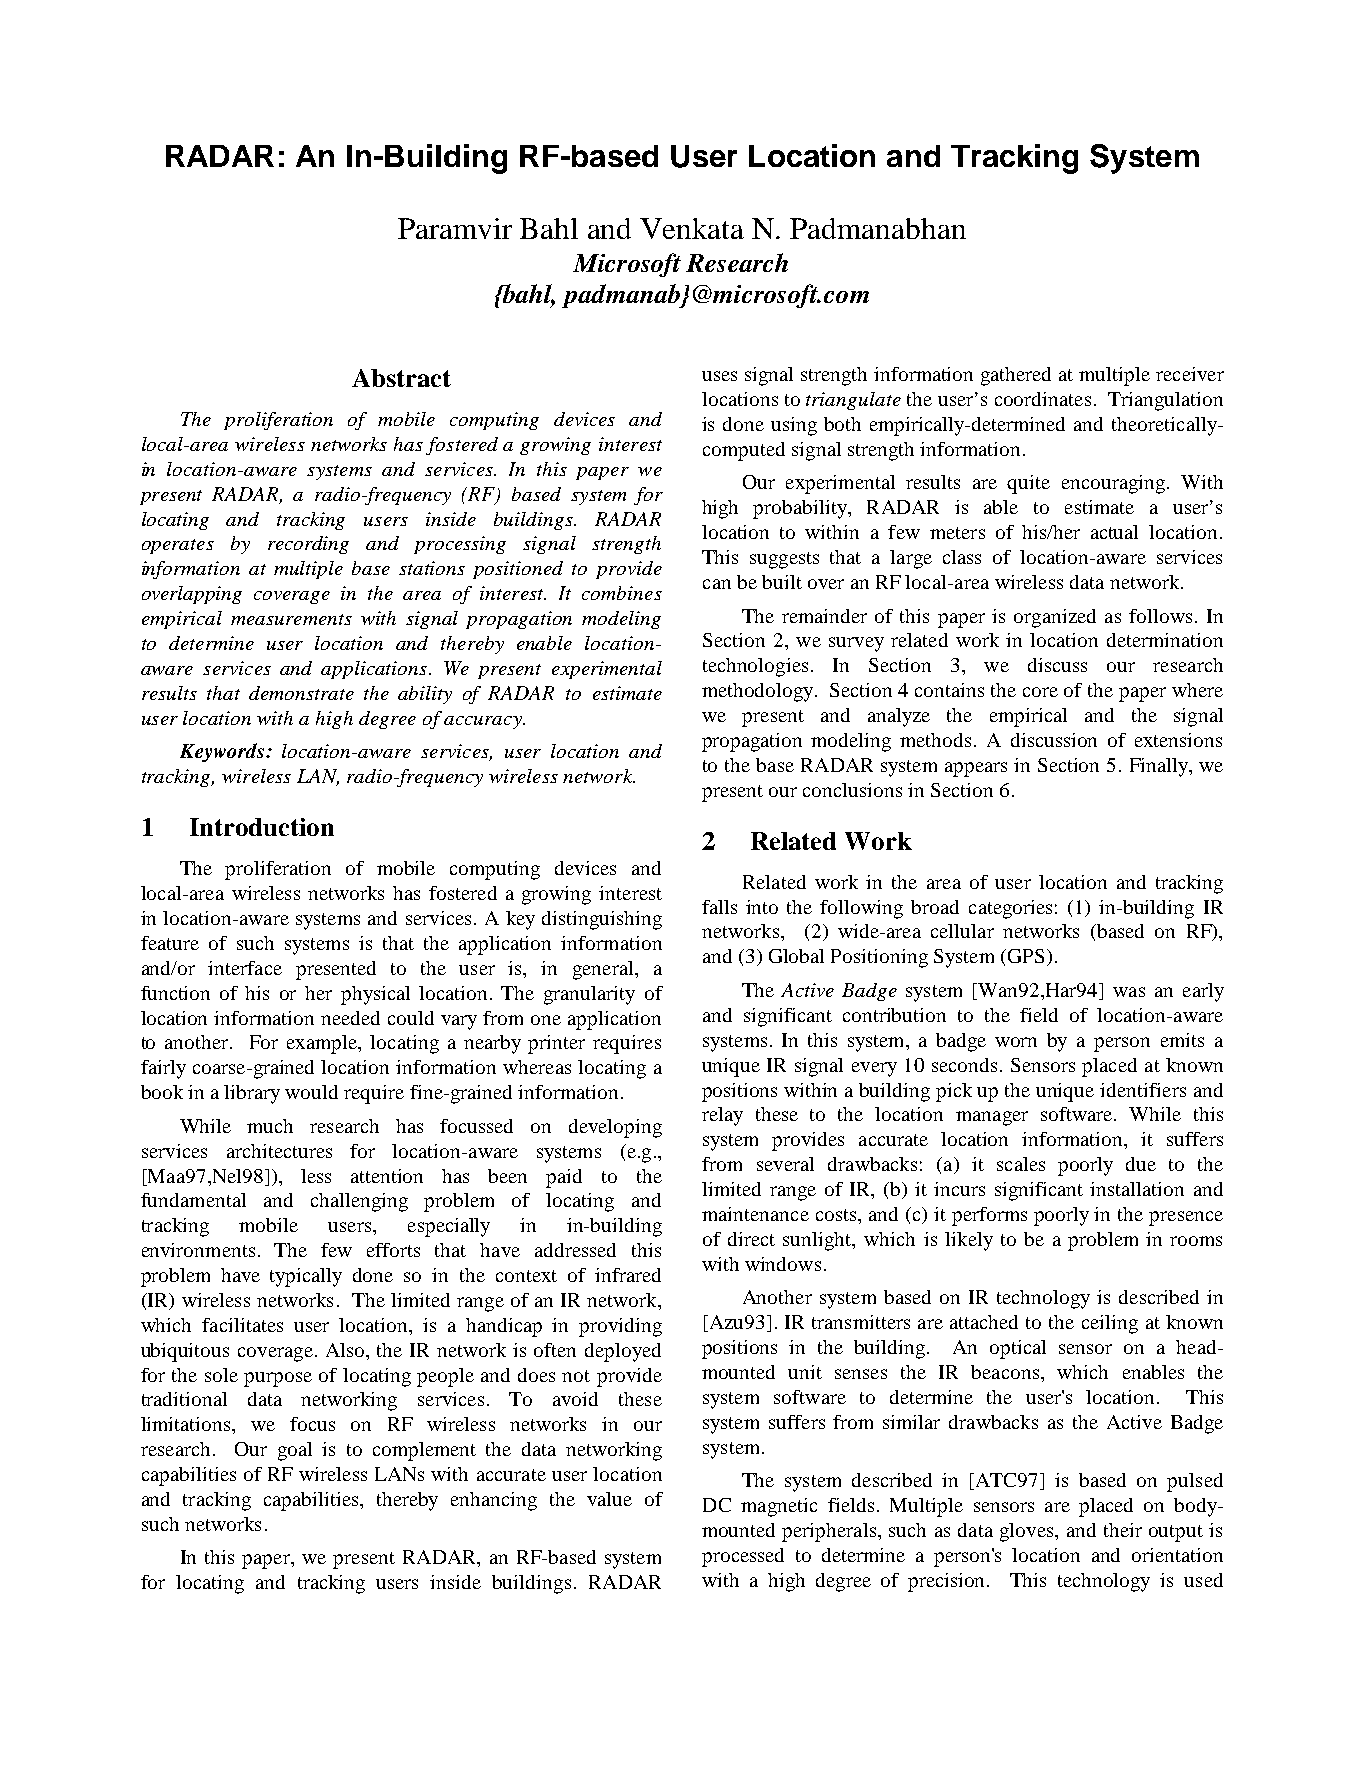 This screenshot has width=1364, height=1765. I want to click on conclusions, so click(852, 790).
